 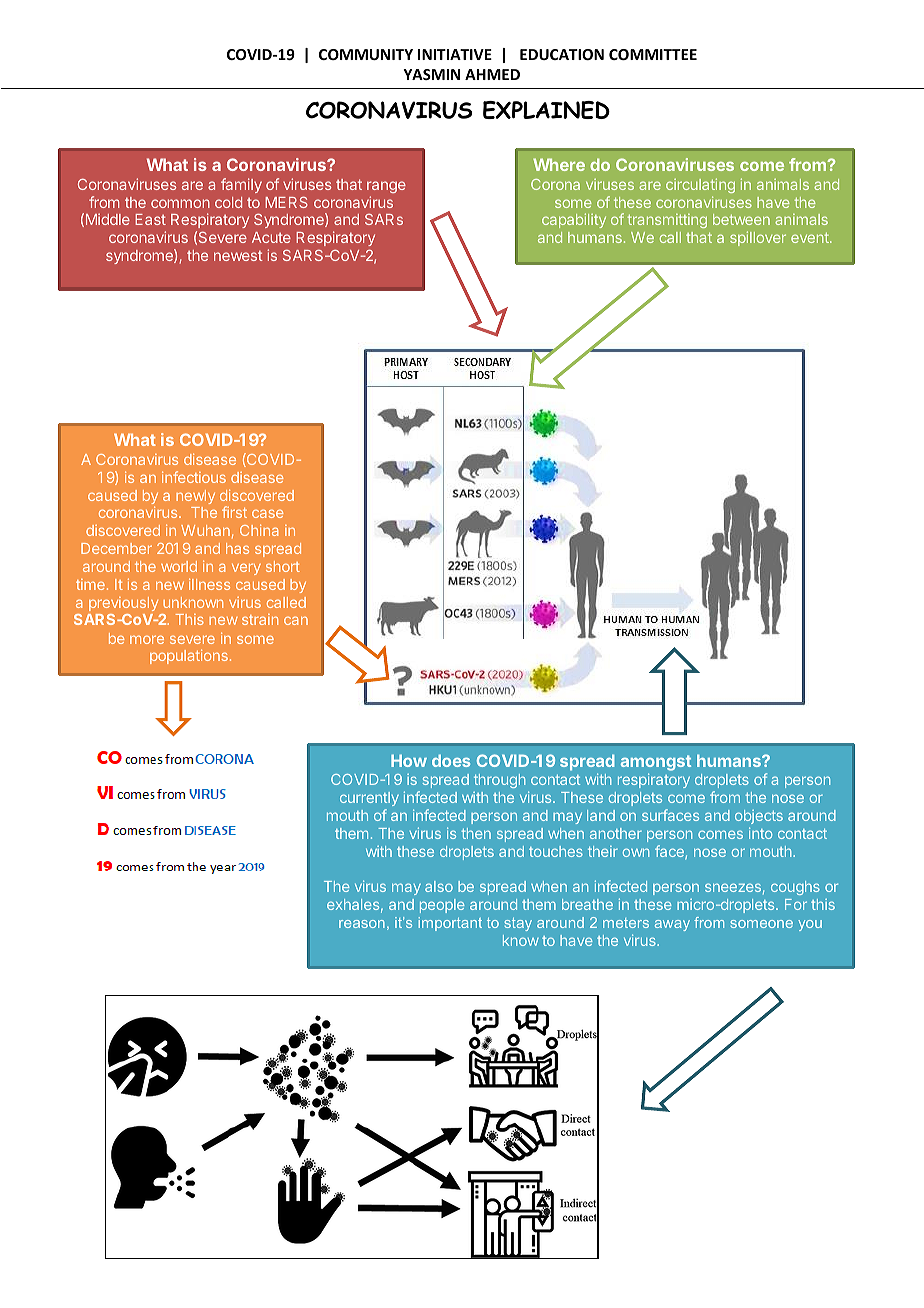 What do you see at coordinates (442, 906) in the screenshot?
I see `people` at bounding box center [442, 906].
